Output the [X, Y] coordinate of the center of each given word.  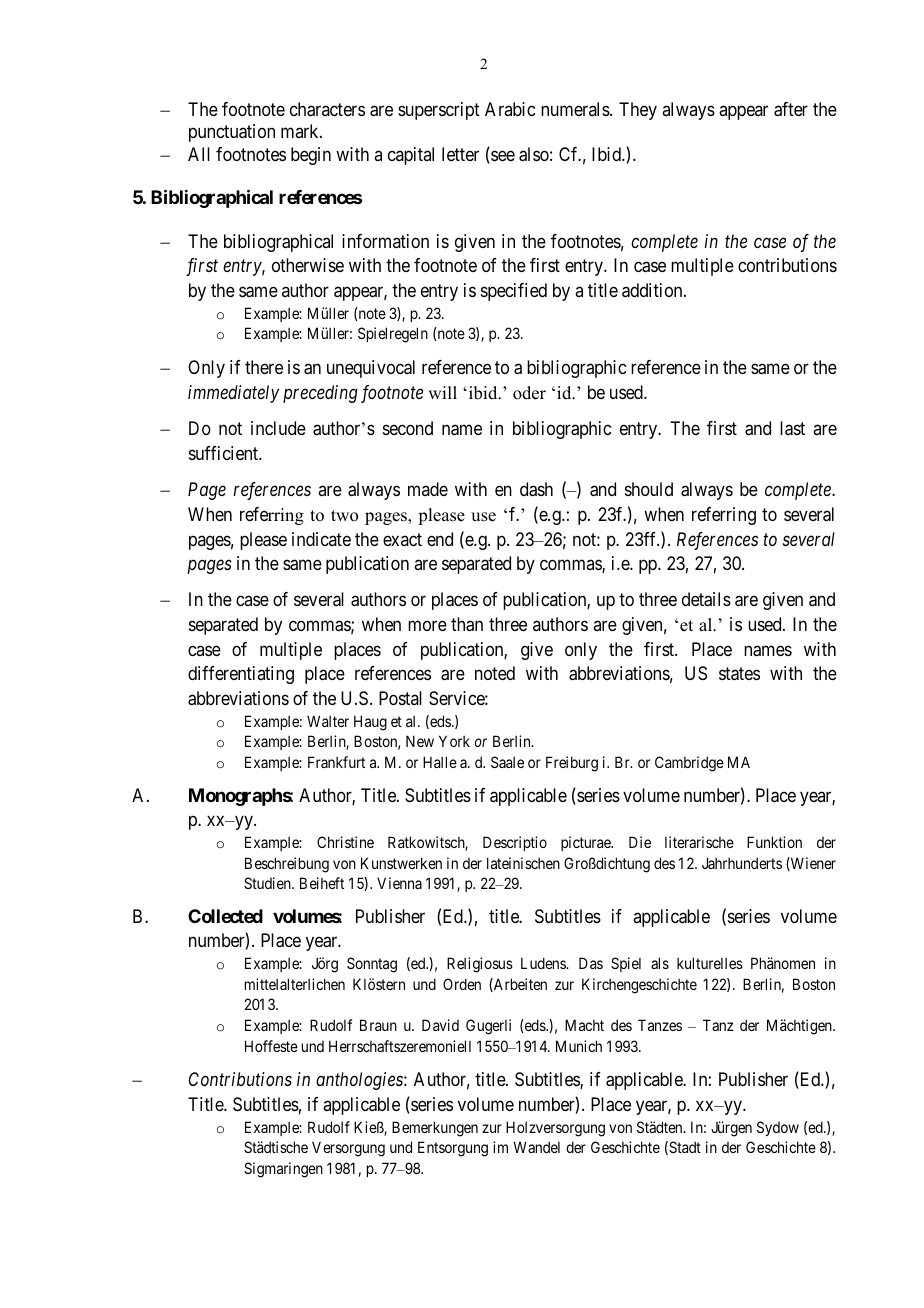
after [791, 109]
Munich [579, 1046]
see [502, 157]
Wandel [536, 1147]
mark [301, 131]
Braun [378, 1025]
